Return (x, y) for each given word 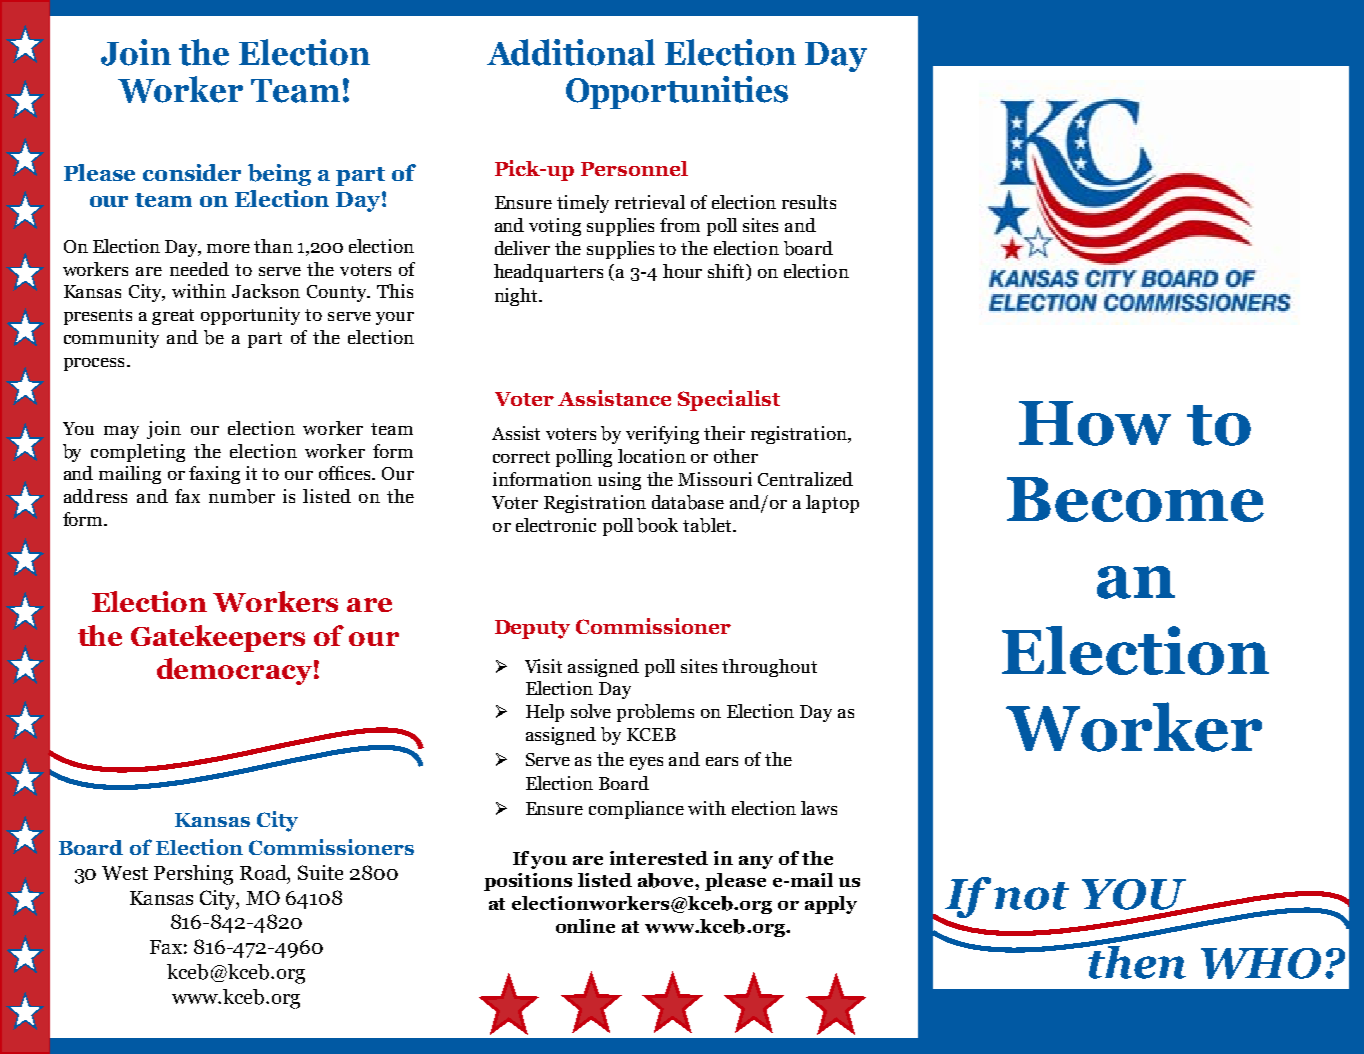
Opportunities (677, 92)
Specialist (729, 400)
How (1095, 423)
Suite (320, 872)
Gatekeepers (218, 638)
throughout (769, 668)
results (809, 202)
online (585, 926)
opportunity (250, 316)
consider (192, 172)
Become (1135, 499)
